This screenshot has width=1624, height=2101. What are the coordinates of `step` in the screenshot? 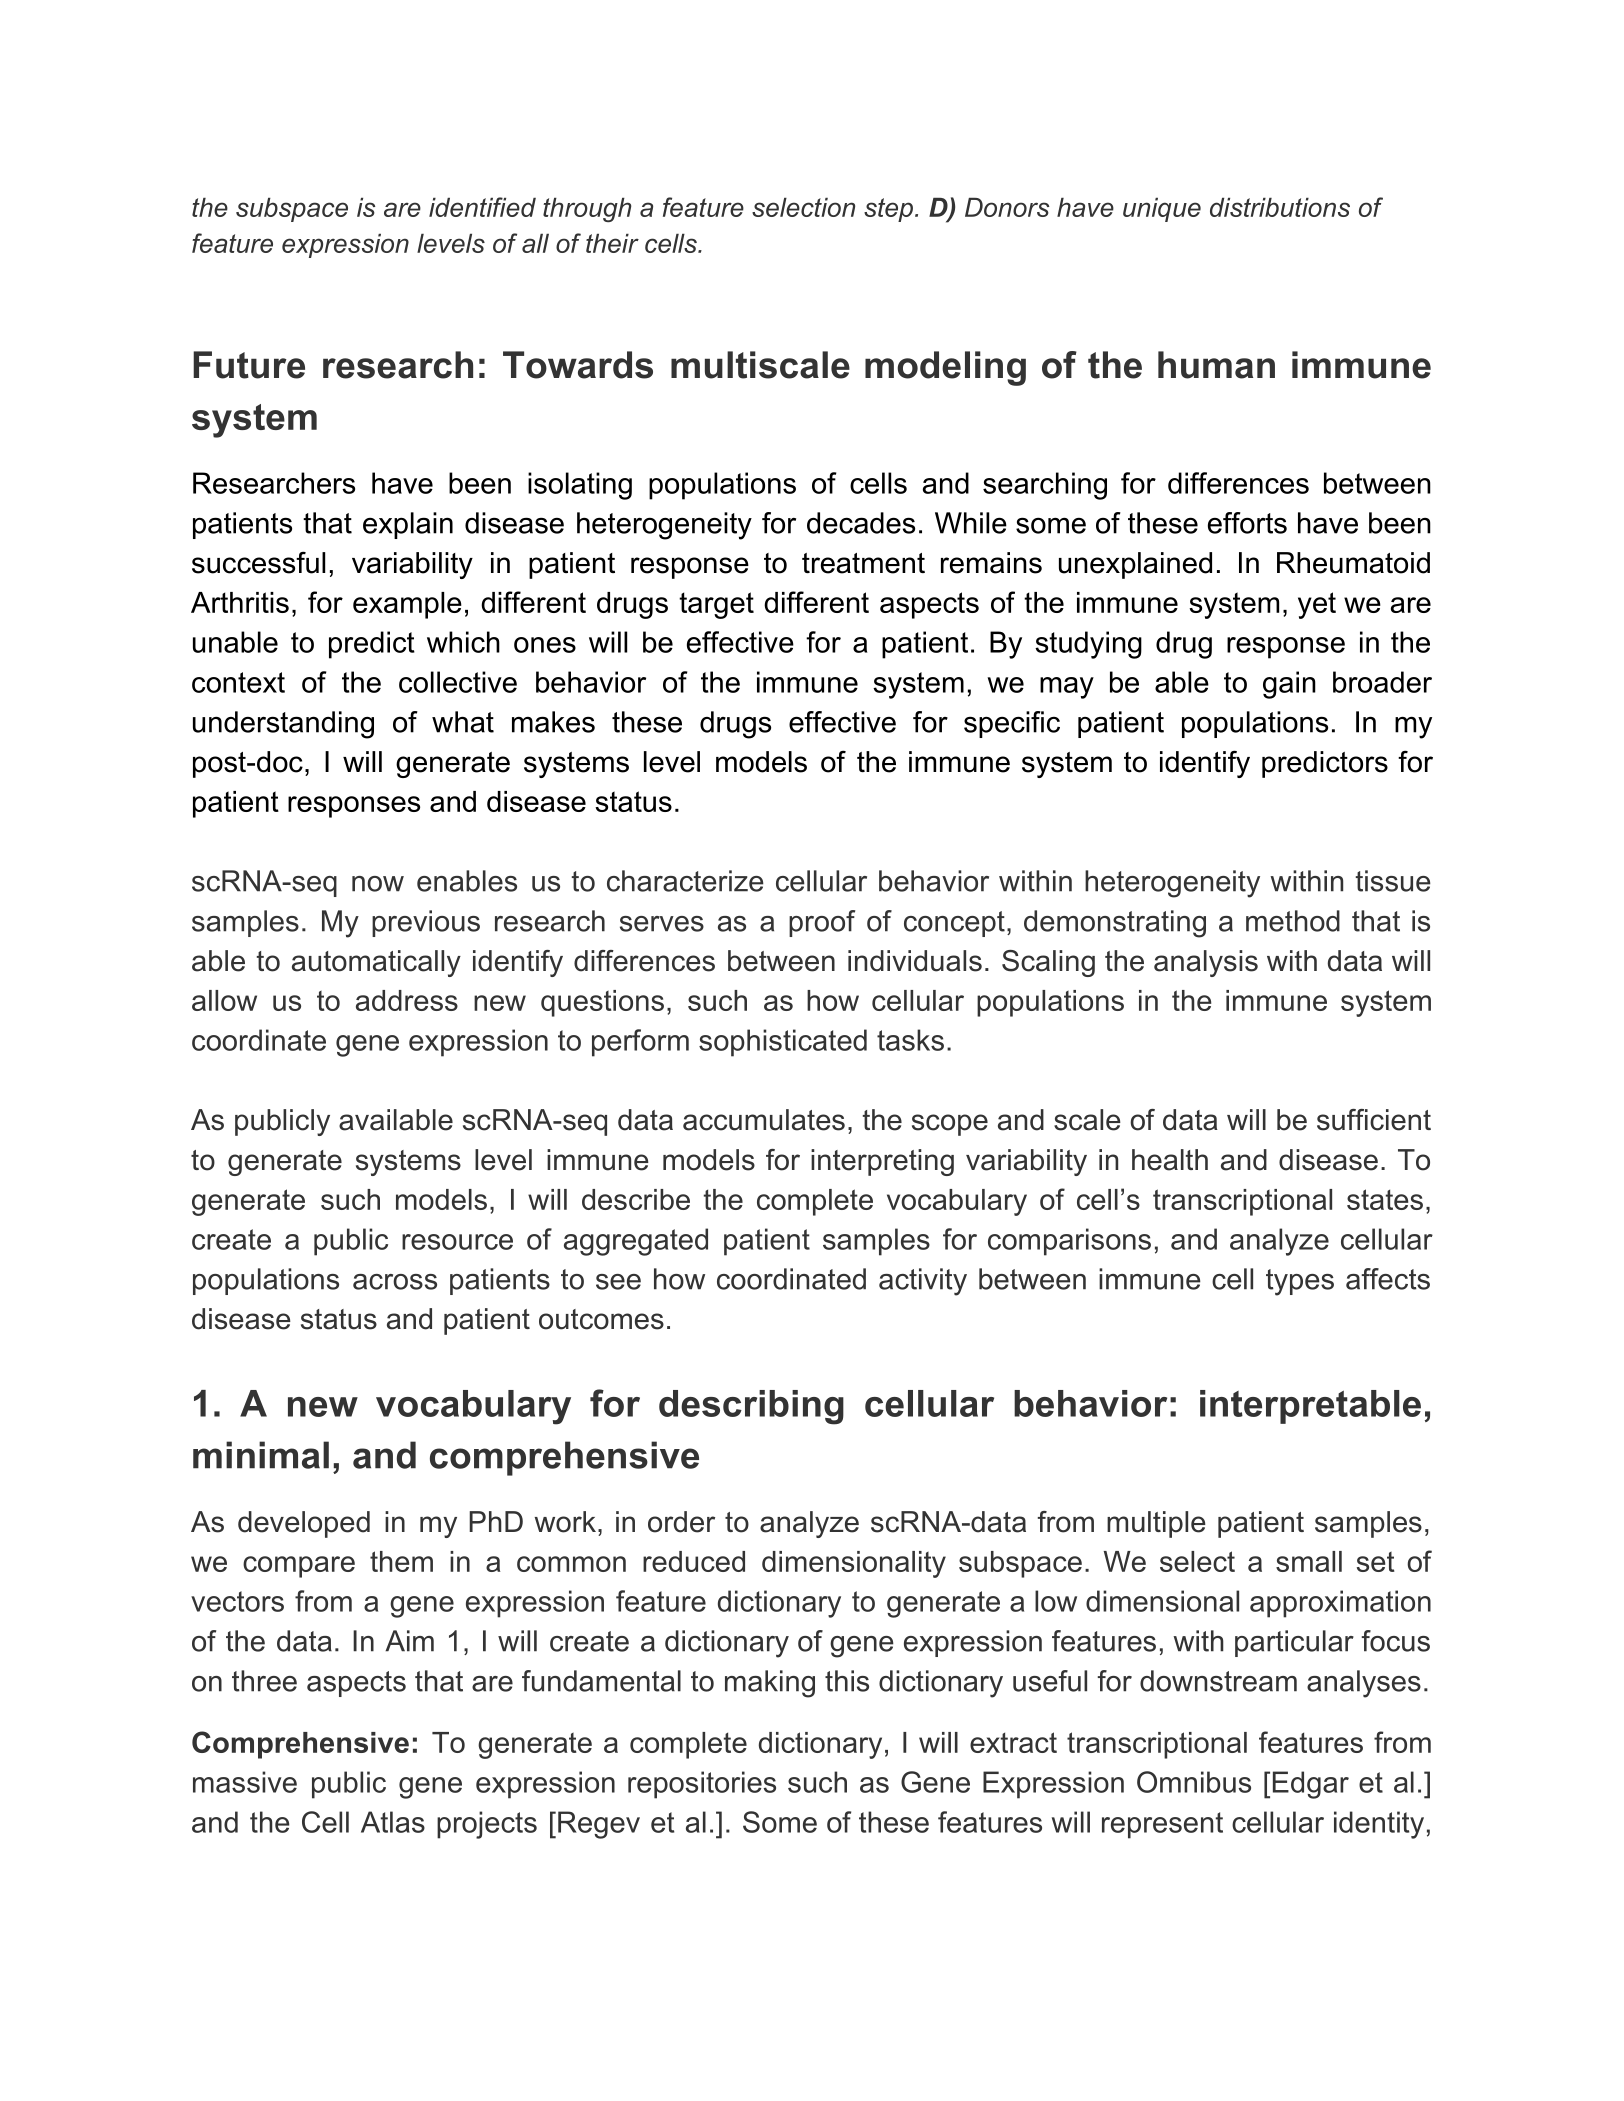 It's located at (890, 210).
